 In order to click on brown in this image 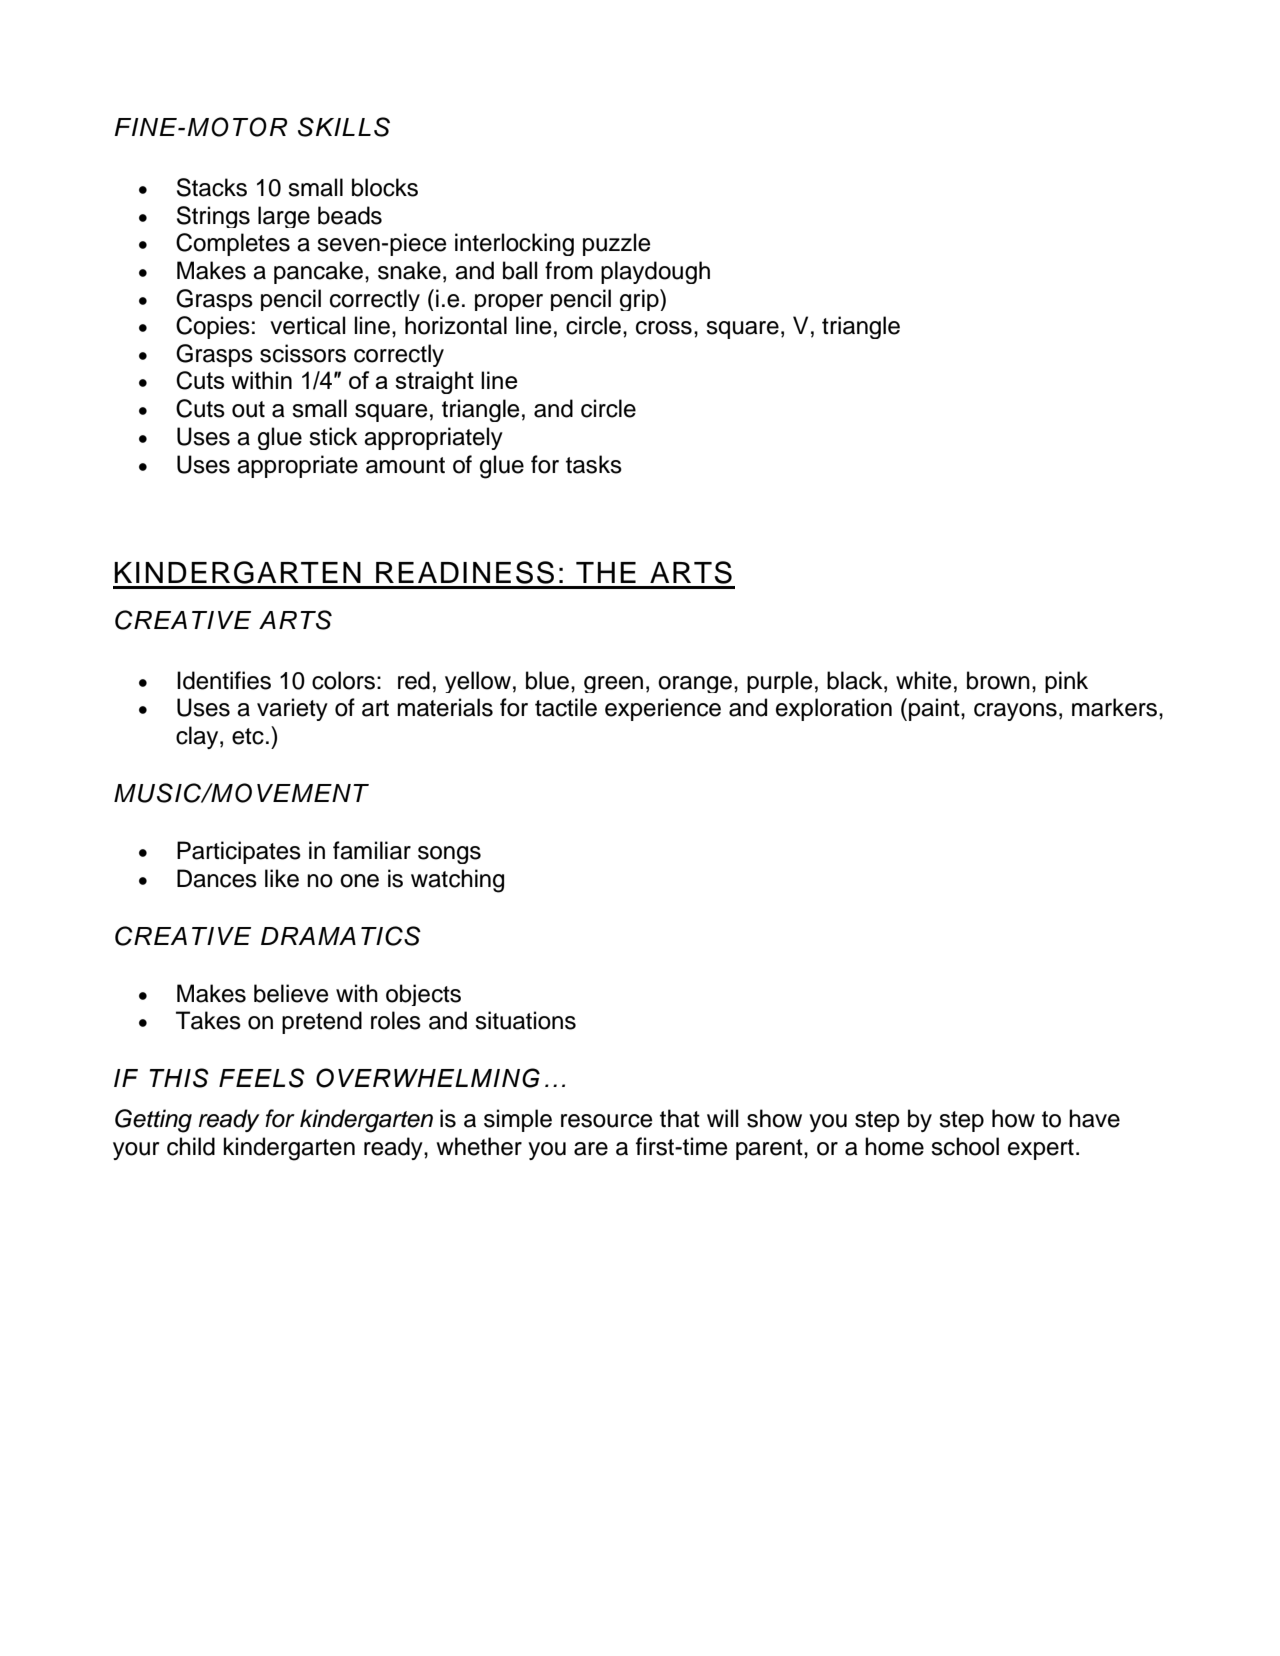, I will do `click(998, 680)`.
